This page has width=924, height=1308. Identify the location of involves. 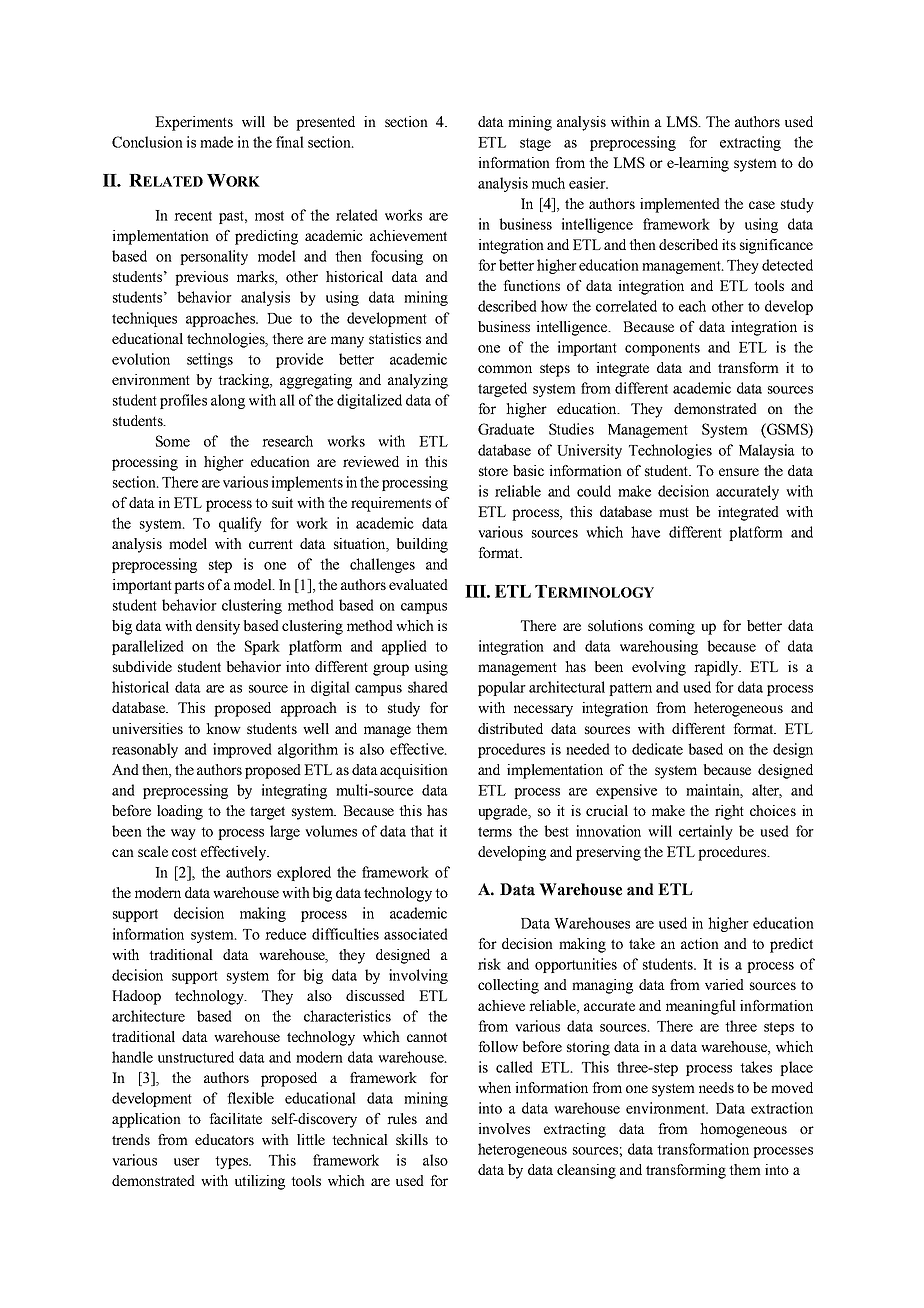
(504, 1128).
